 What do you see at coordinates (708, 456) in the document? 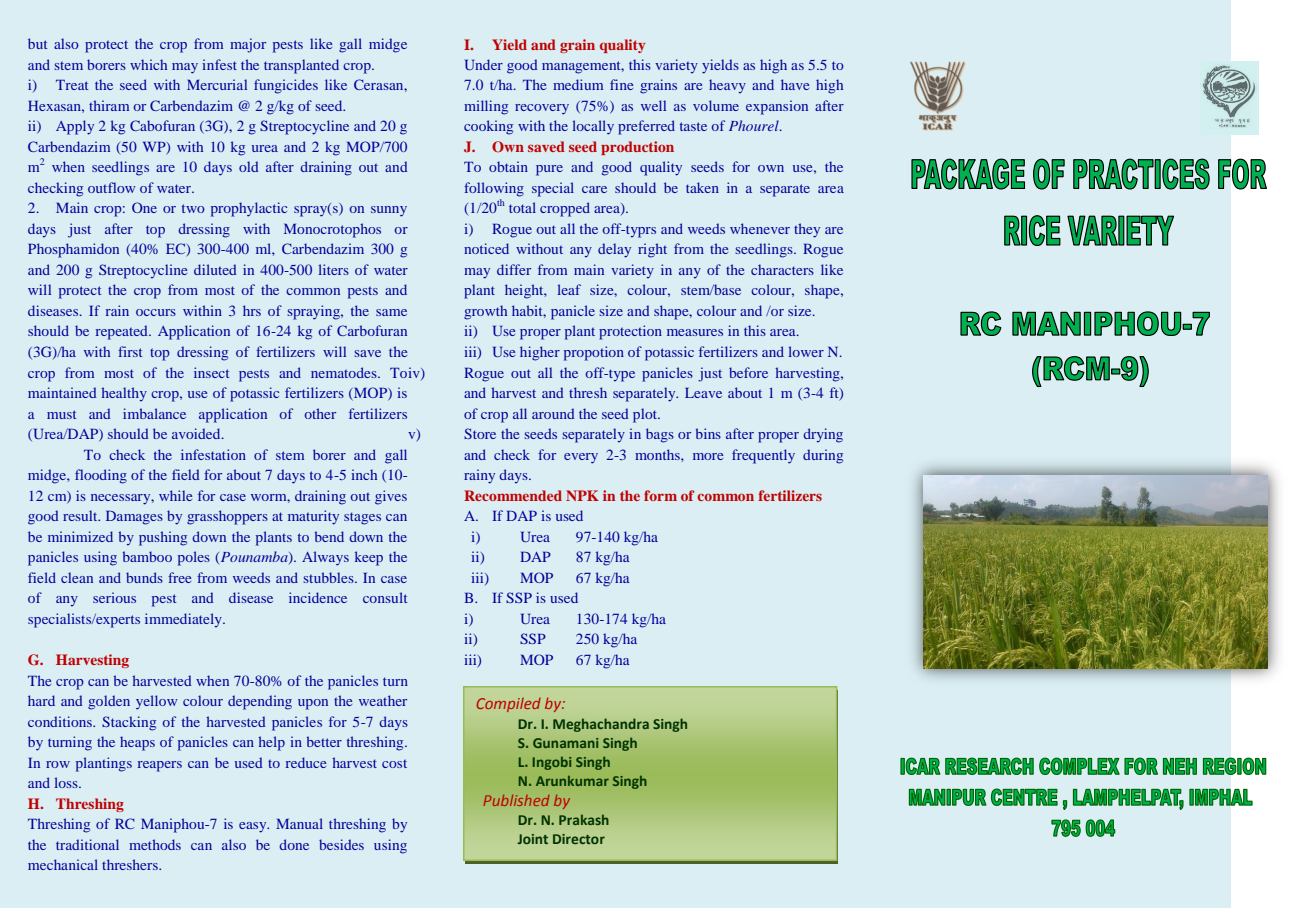
I see `more` at bounding box center [708, 456].
